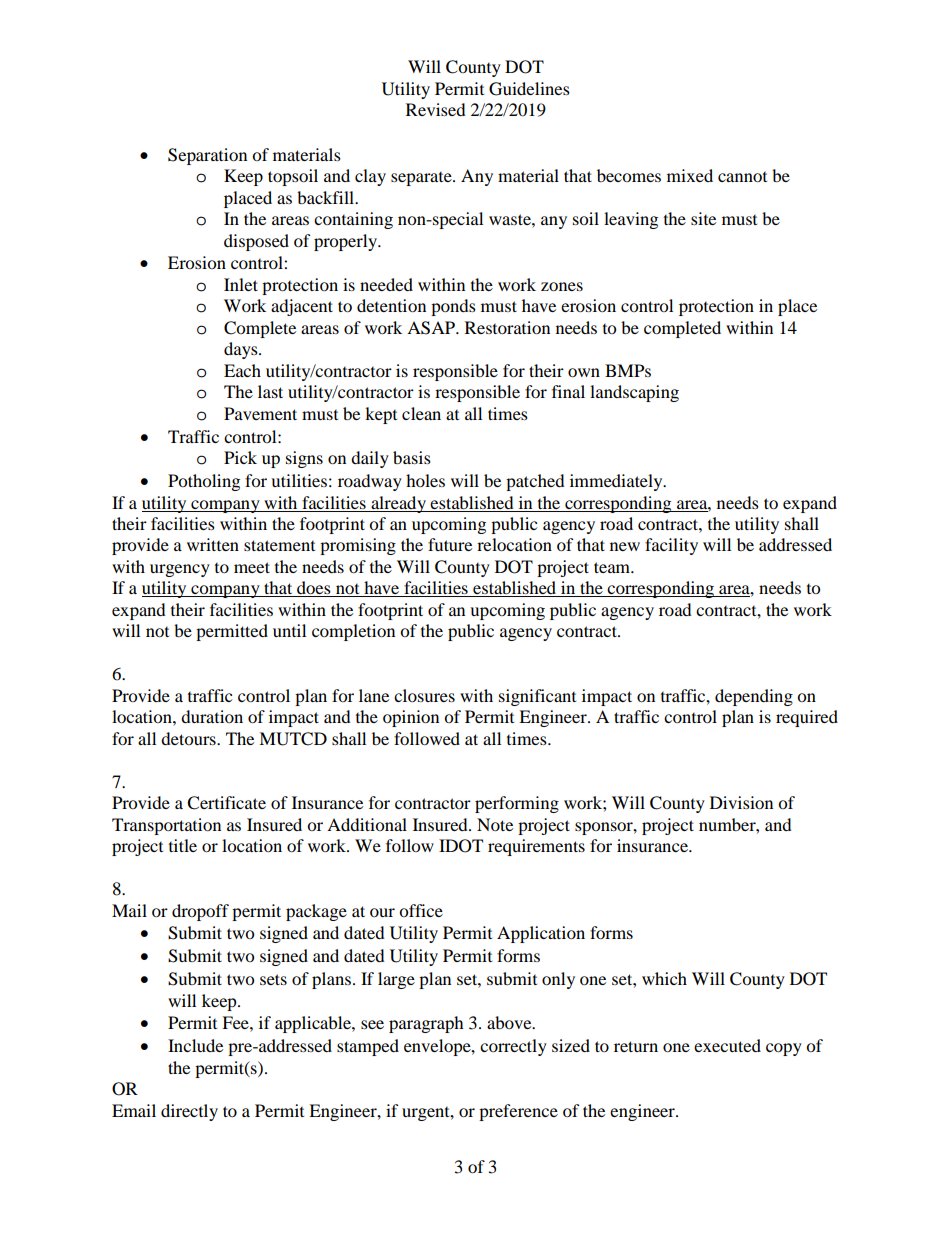 Image resolution: width=952 pixels, height=1233 pixels. Describe the element at coordinates (742, 177) in the image. I see `cannot` at that location.
